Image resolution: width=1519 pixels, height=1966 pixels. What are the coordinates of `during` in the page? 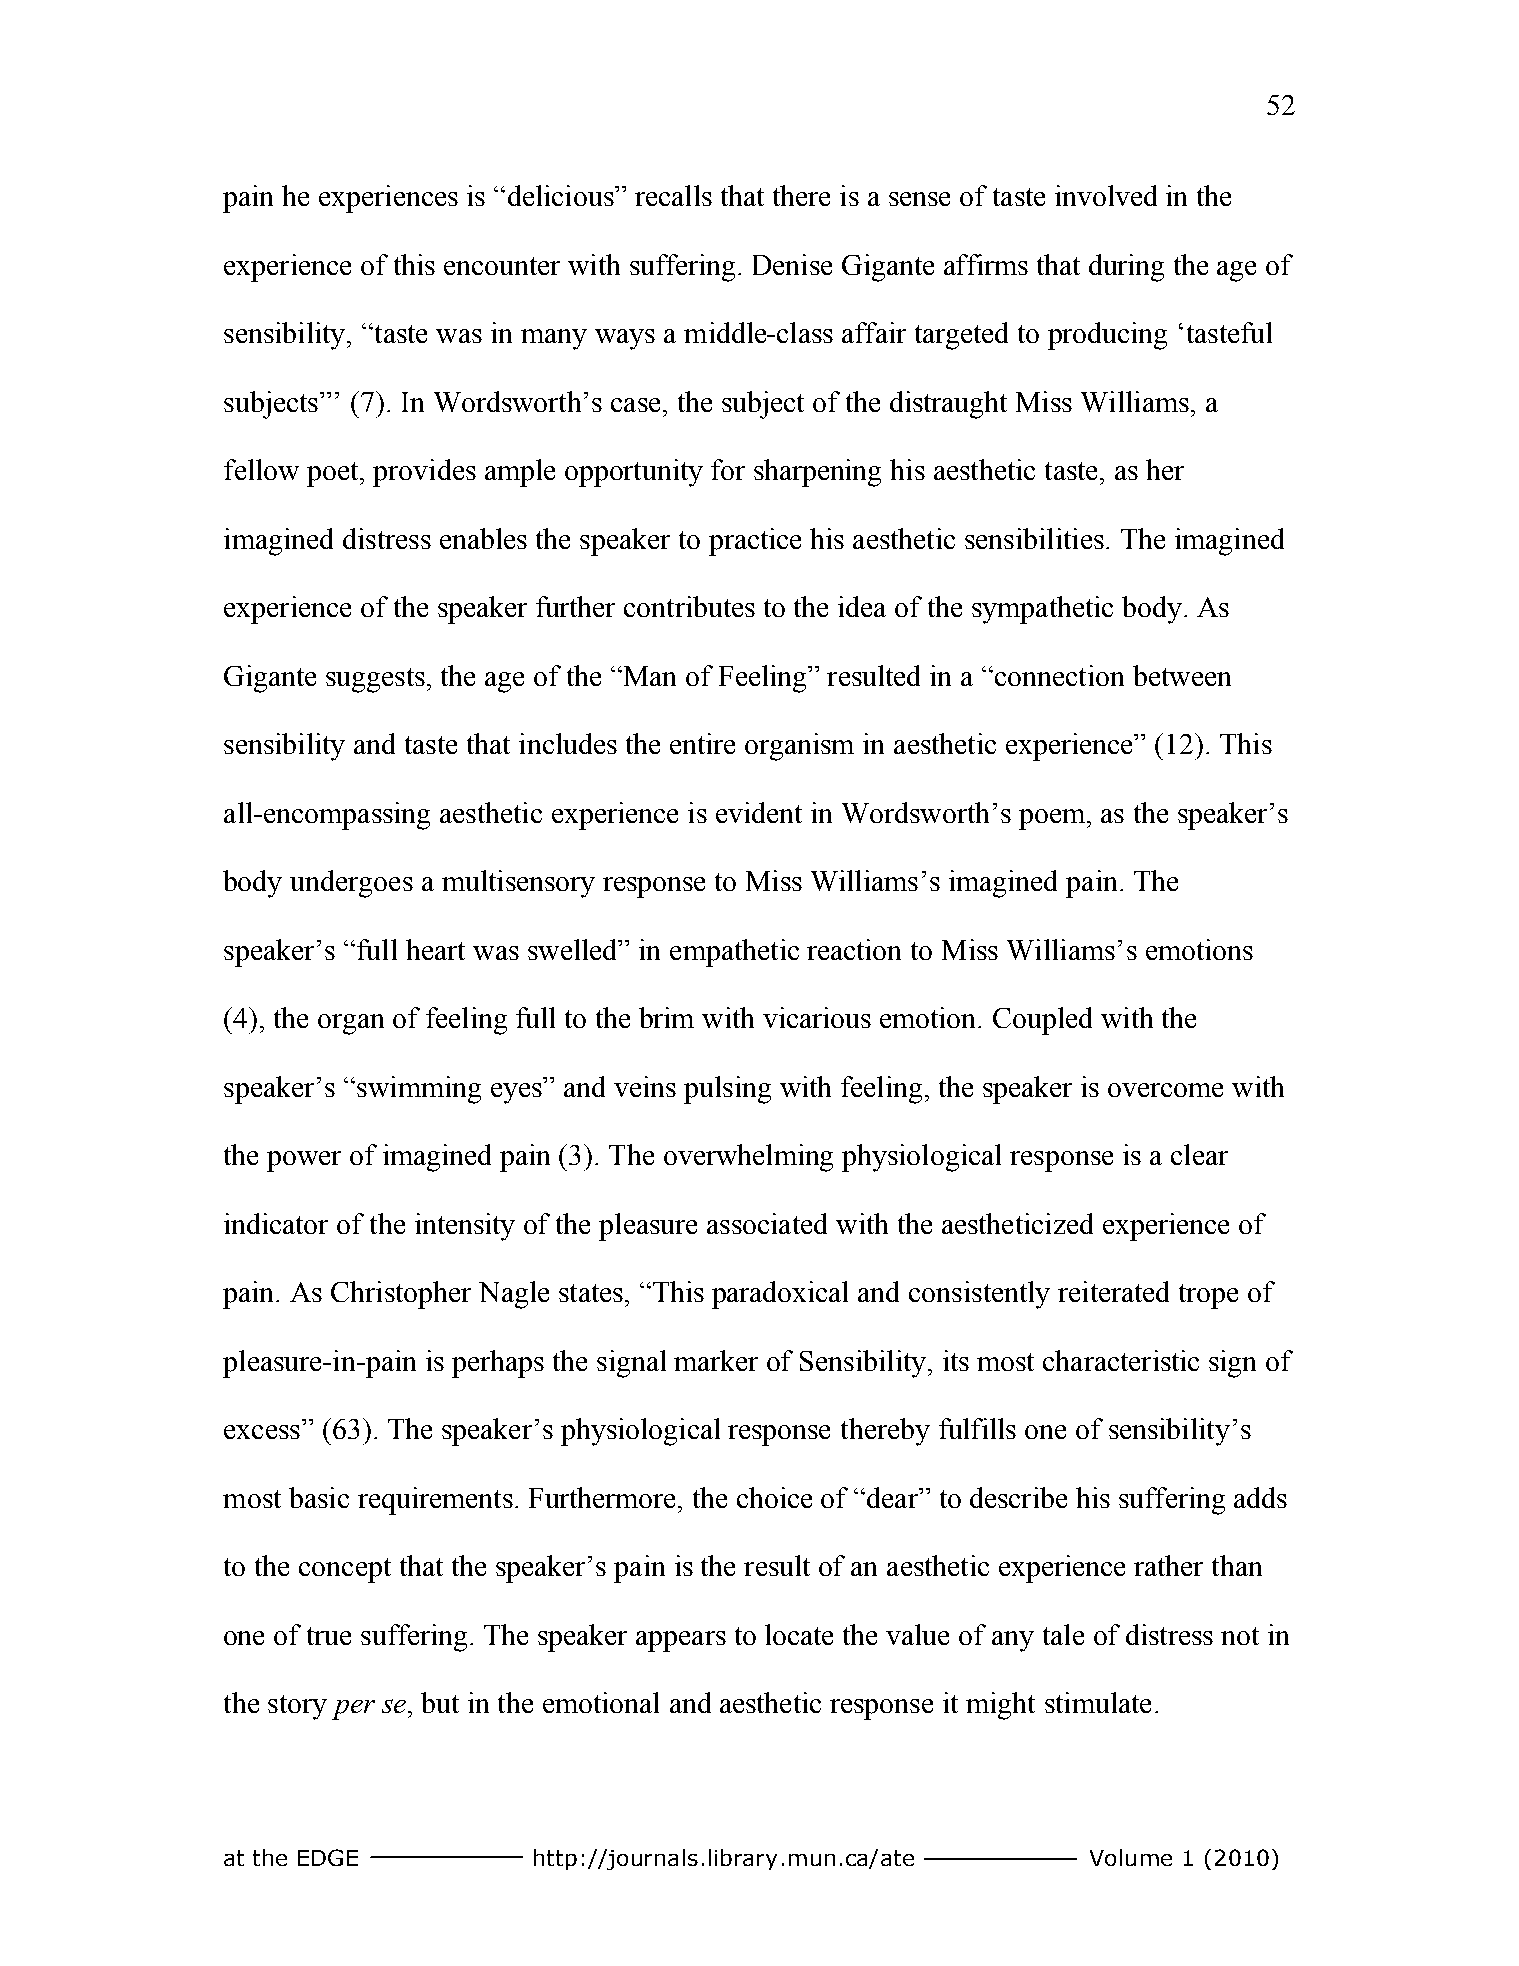 It's located at (1126, 268).
